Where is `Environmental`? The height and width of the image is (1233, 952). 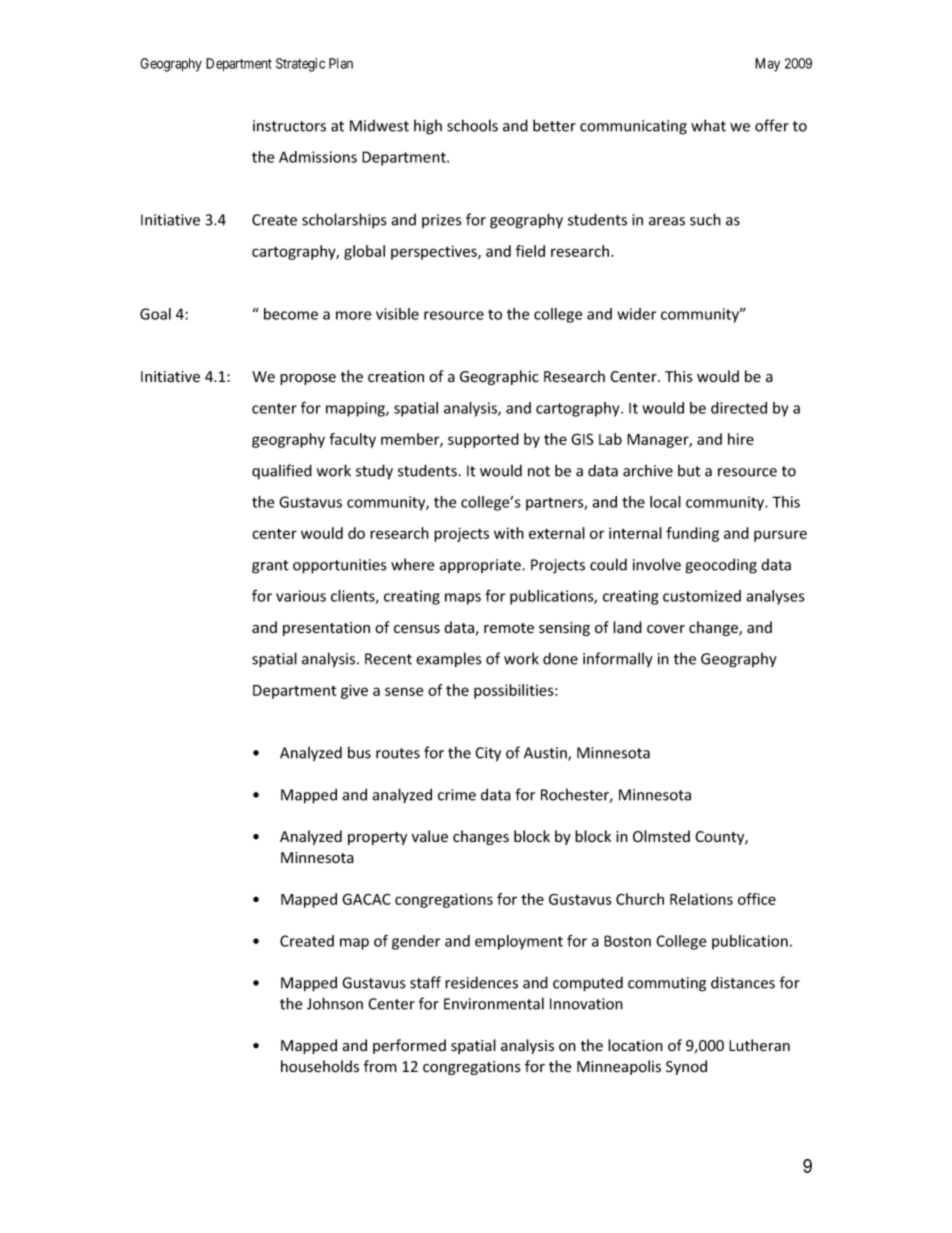 Environmental is located at coordinates (494, 1003).
